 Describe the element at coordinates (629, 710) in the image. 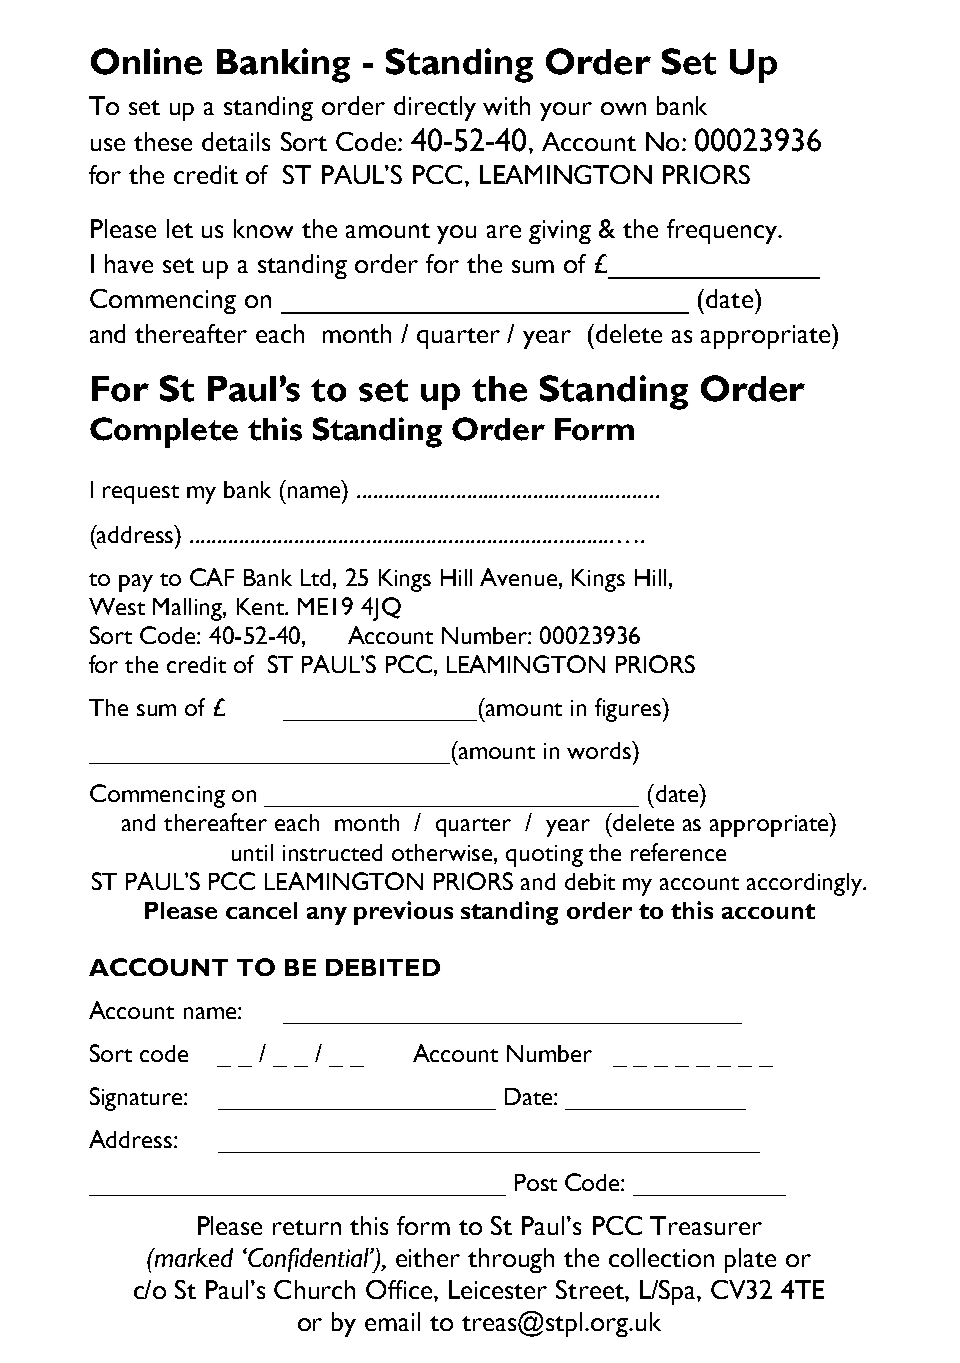

I see `figures` at that location.
